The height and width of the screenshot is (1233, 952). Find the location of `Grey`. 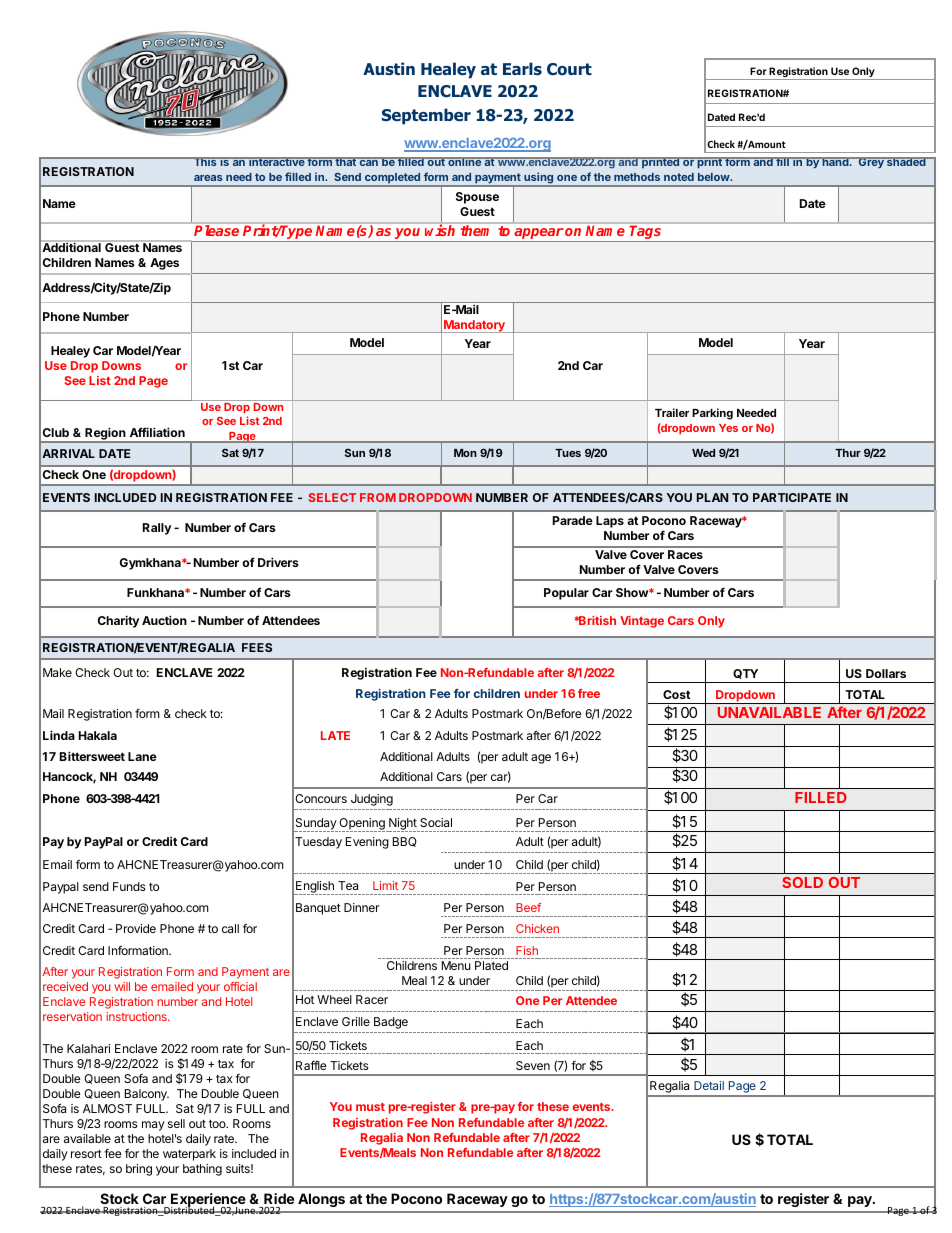

Grey is located at coordinates (871, 163).
